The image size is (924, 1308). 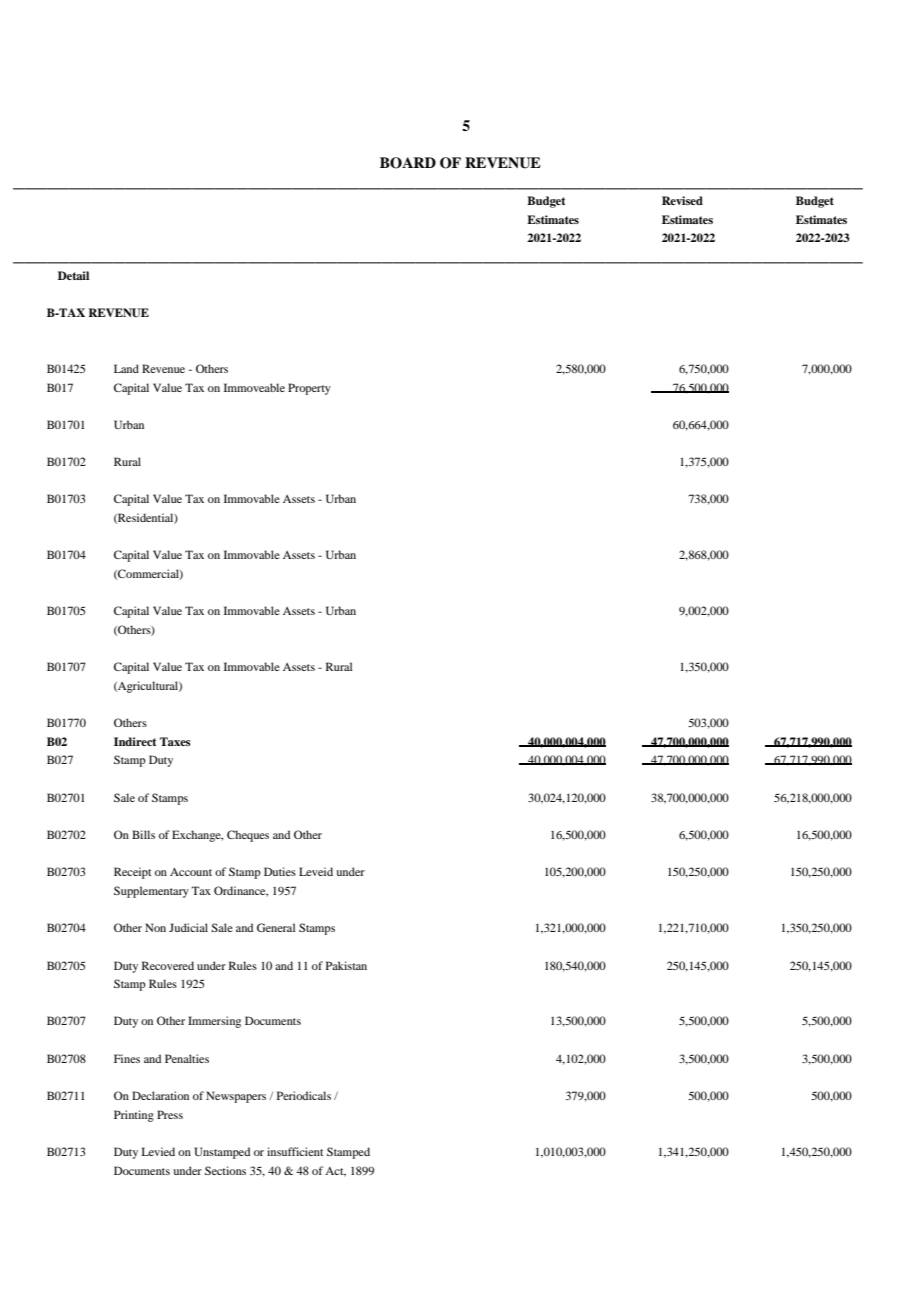 I want to click on Duties, so click(x=280, y=871).
